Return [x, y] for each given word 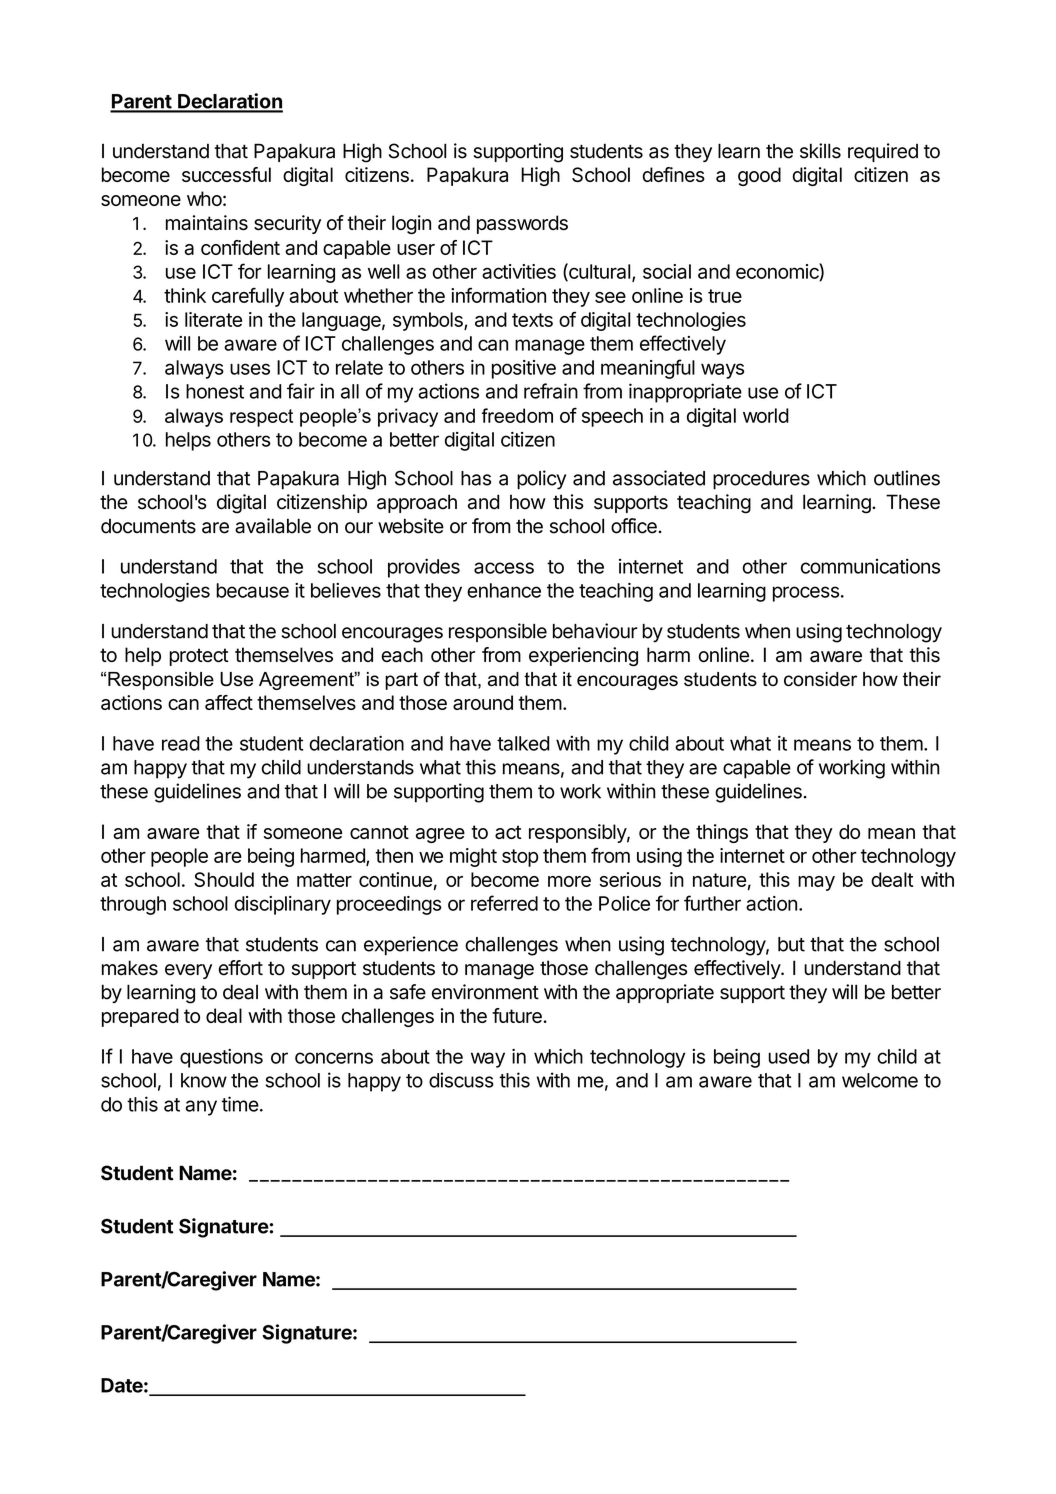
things [722, 833]
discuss [461, 1080]
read [181, 743]
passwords [522, 224]
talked [523, 743]
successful [226, 174]
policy [541, 480]
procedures [761, 480]
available [273, 526]
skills [820, 151]
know [204, 1080]
